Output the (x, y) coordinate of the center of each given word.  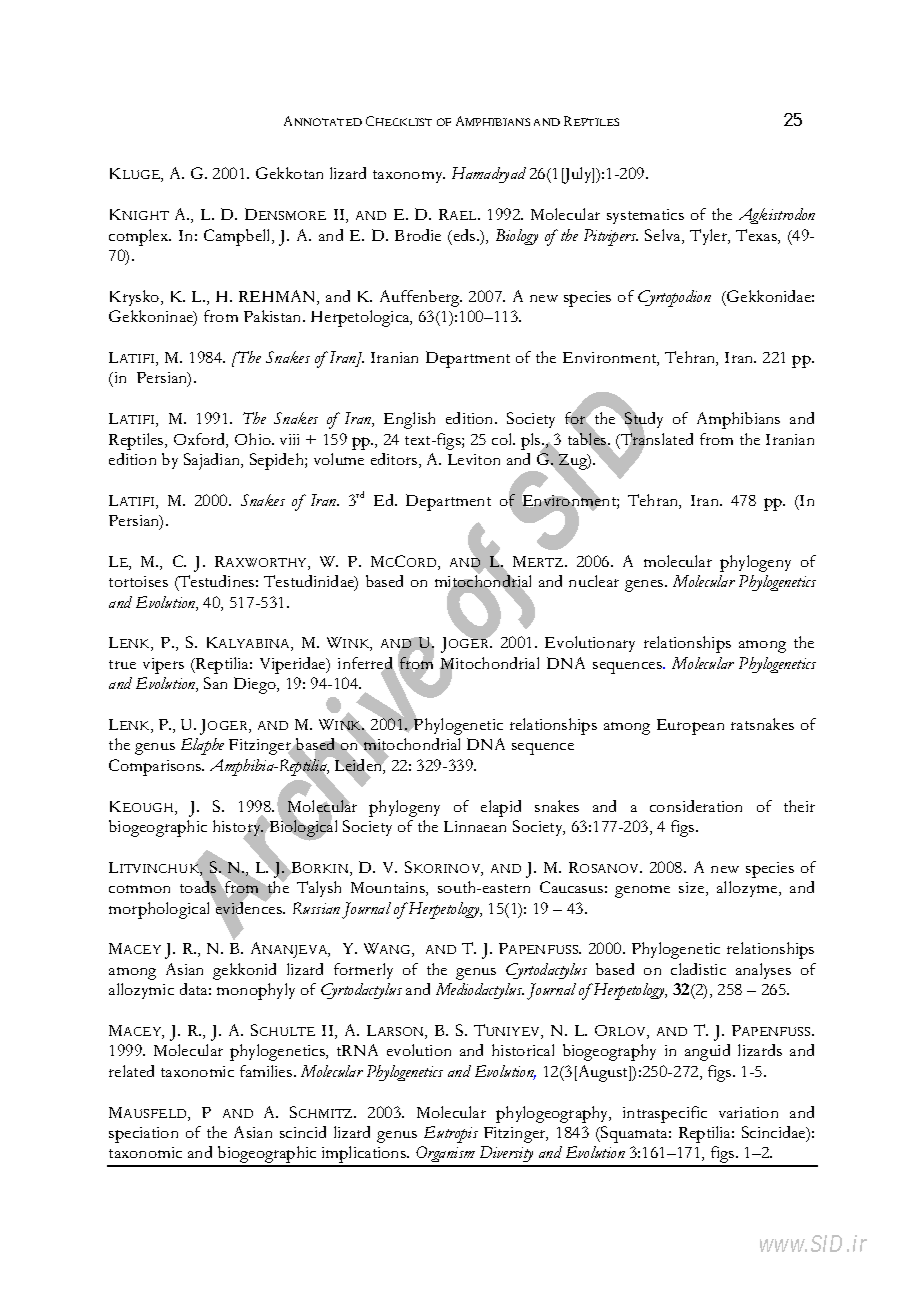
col (503, 439)
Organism (446, 1156)
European (690, 727)
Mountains (389, 889)
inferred (366, 664)
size (693, 889)
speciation (143, 1135)
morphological (159, 910)
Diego (256, 685)
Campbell (238, 237)
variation (748, 1112)
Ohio (254, 439)
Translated (656, 439)
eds (464, 235)
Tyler (710, 237)
